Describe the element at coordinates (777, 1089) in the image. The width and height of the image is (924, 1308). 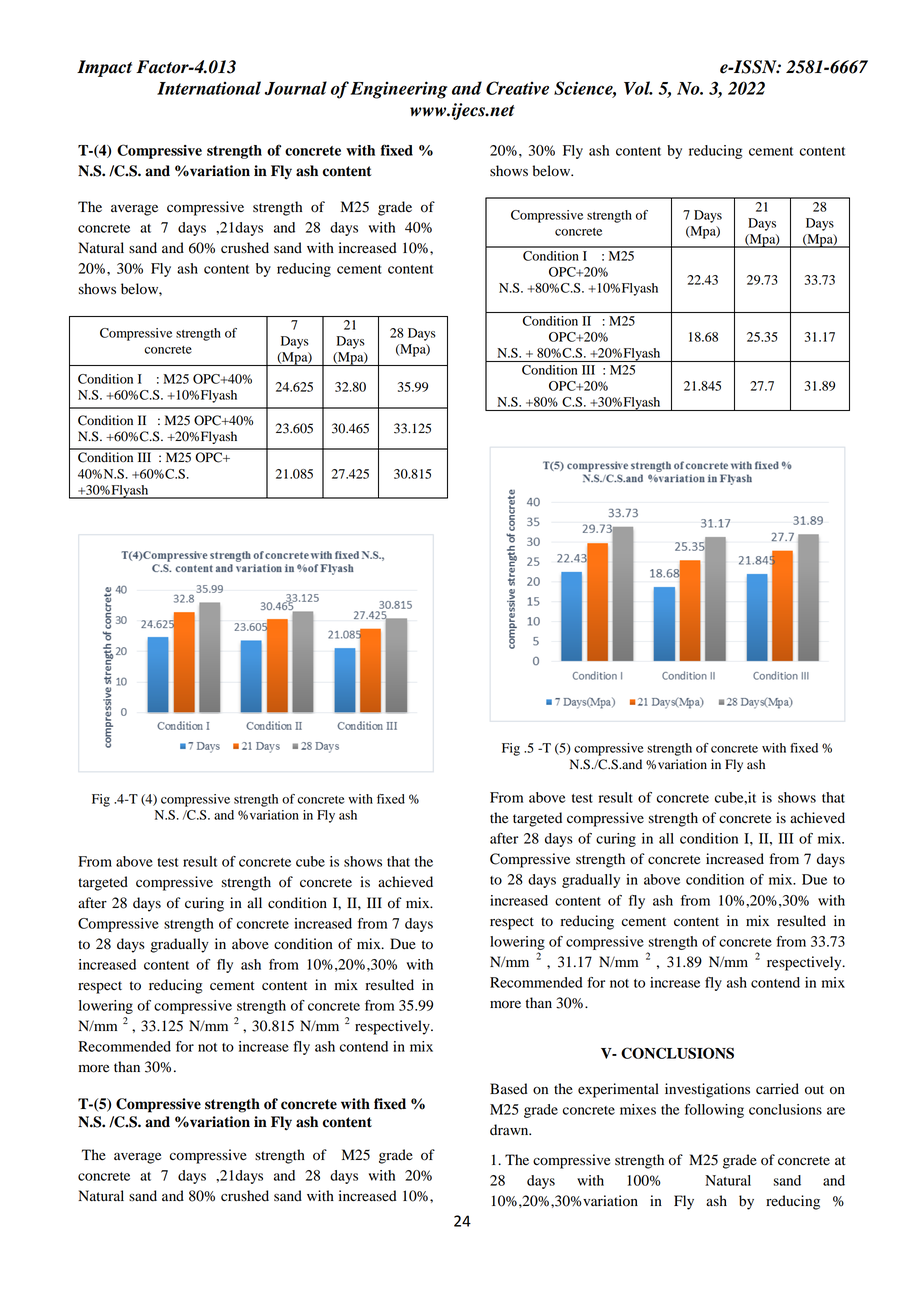
I see `carried` at that location.
